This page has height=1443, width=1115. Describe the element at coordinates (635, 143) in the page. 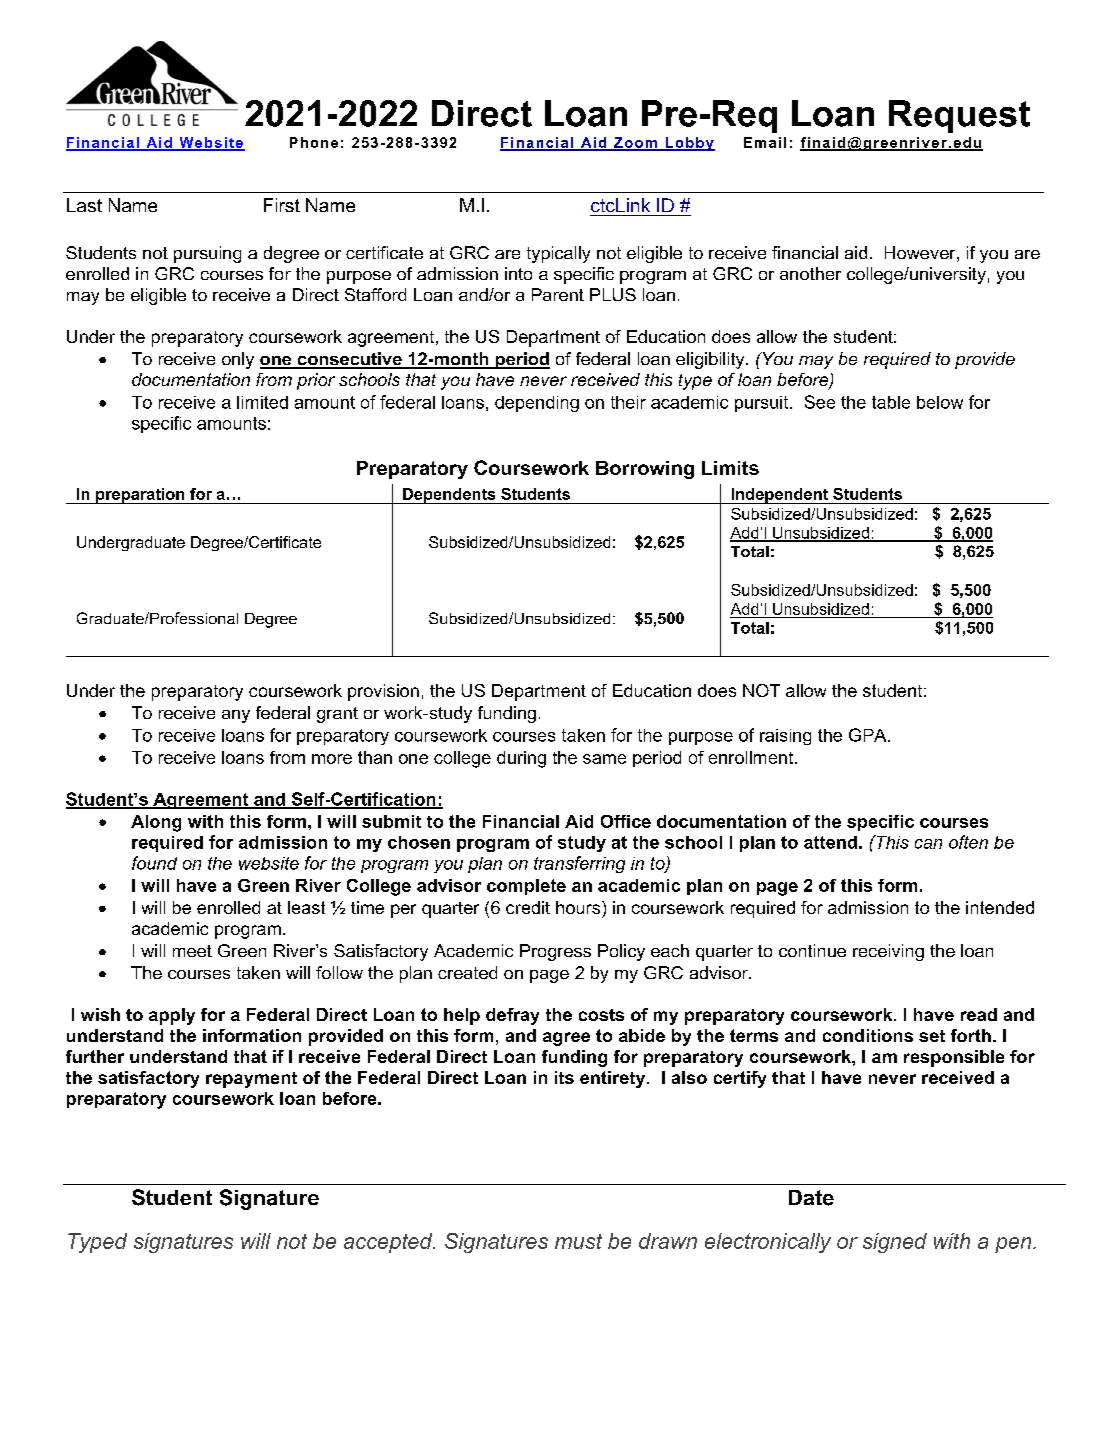

I see `Zoom` at that location.
